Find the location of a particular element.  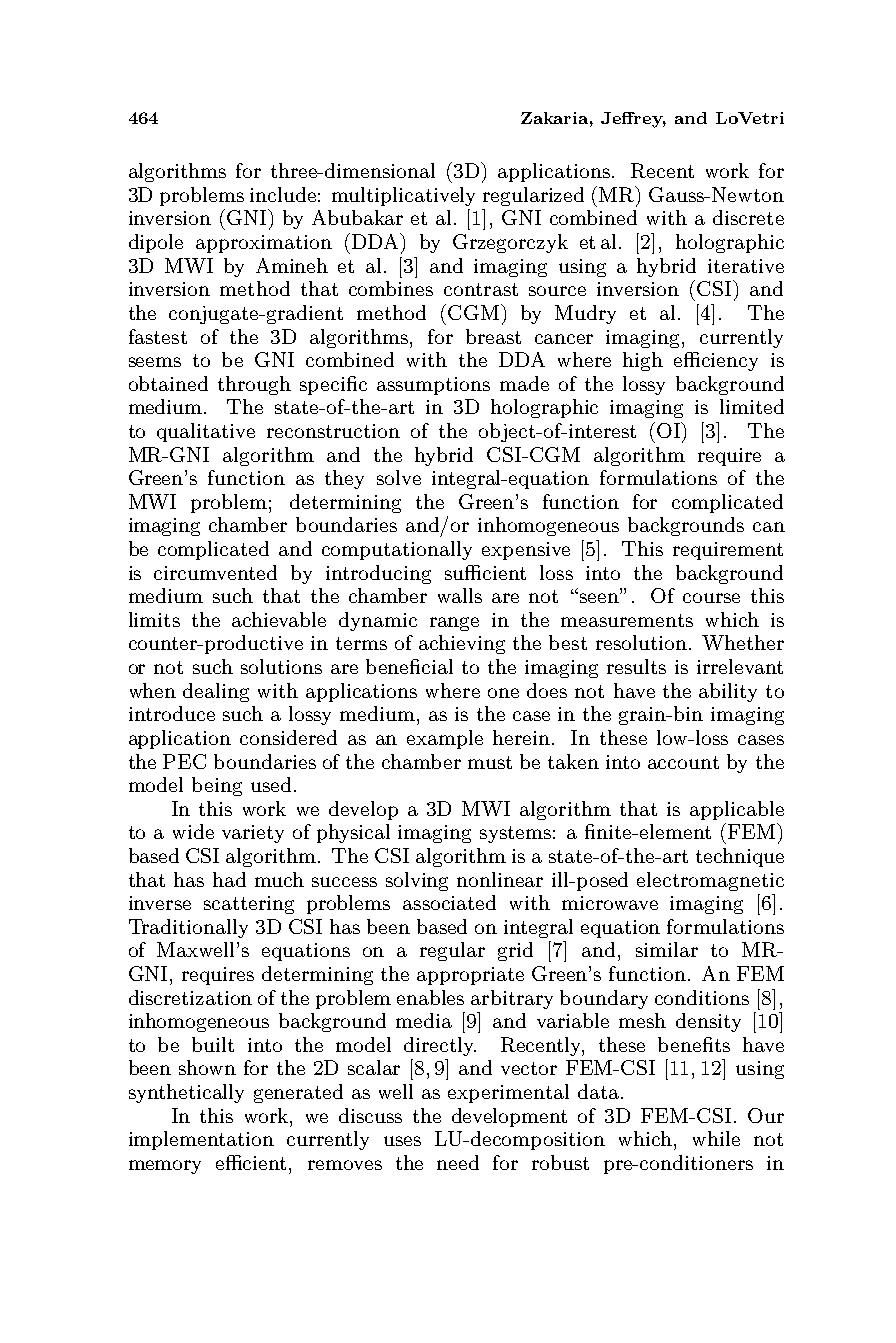

while is located at coordinates (716, 1138).
